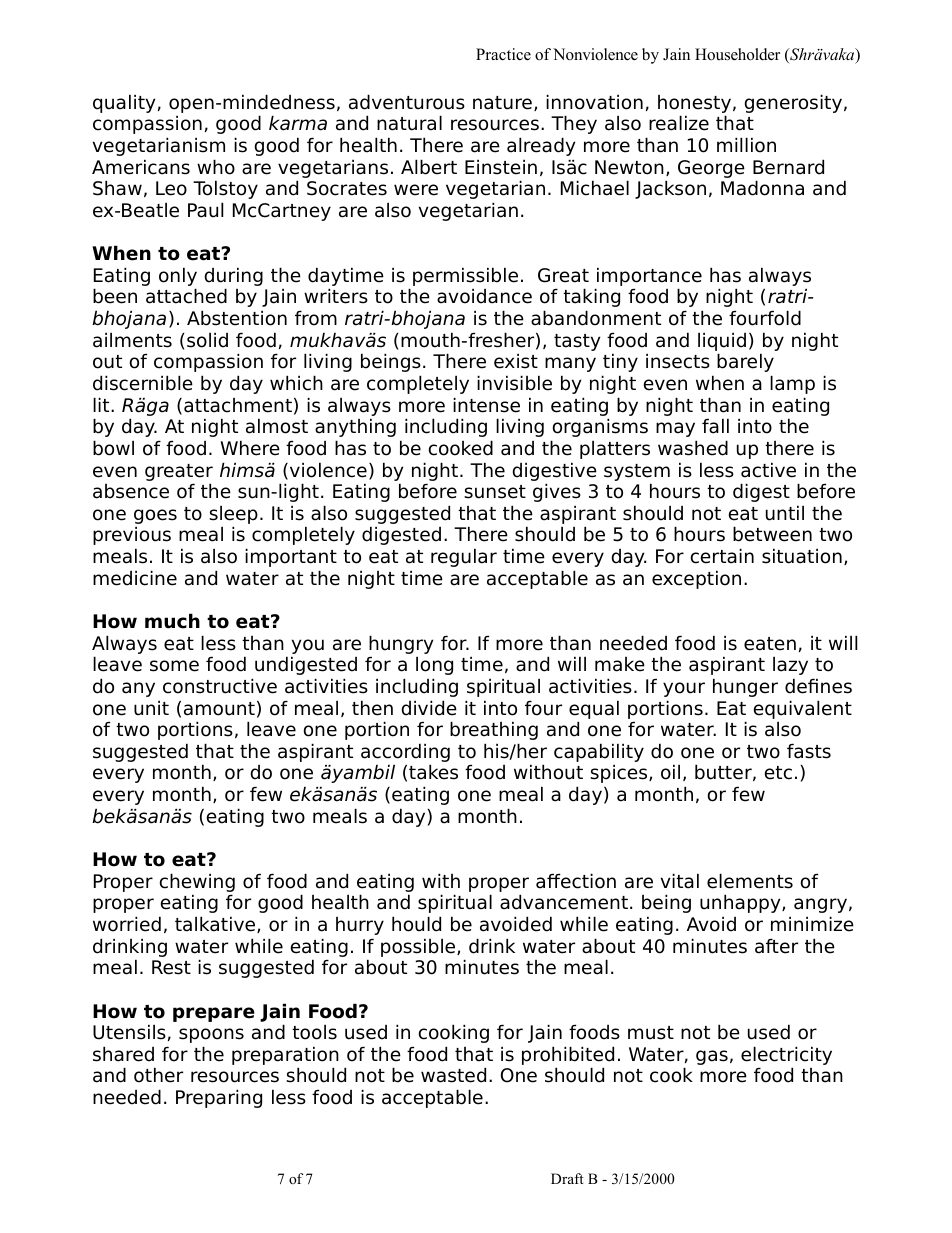 The height and width of the image is (1233, 952). What do you see at coordinates (124, 103) in the image?
I see `quality` at bounding box center [124, 103].
